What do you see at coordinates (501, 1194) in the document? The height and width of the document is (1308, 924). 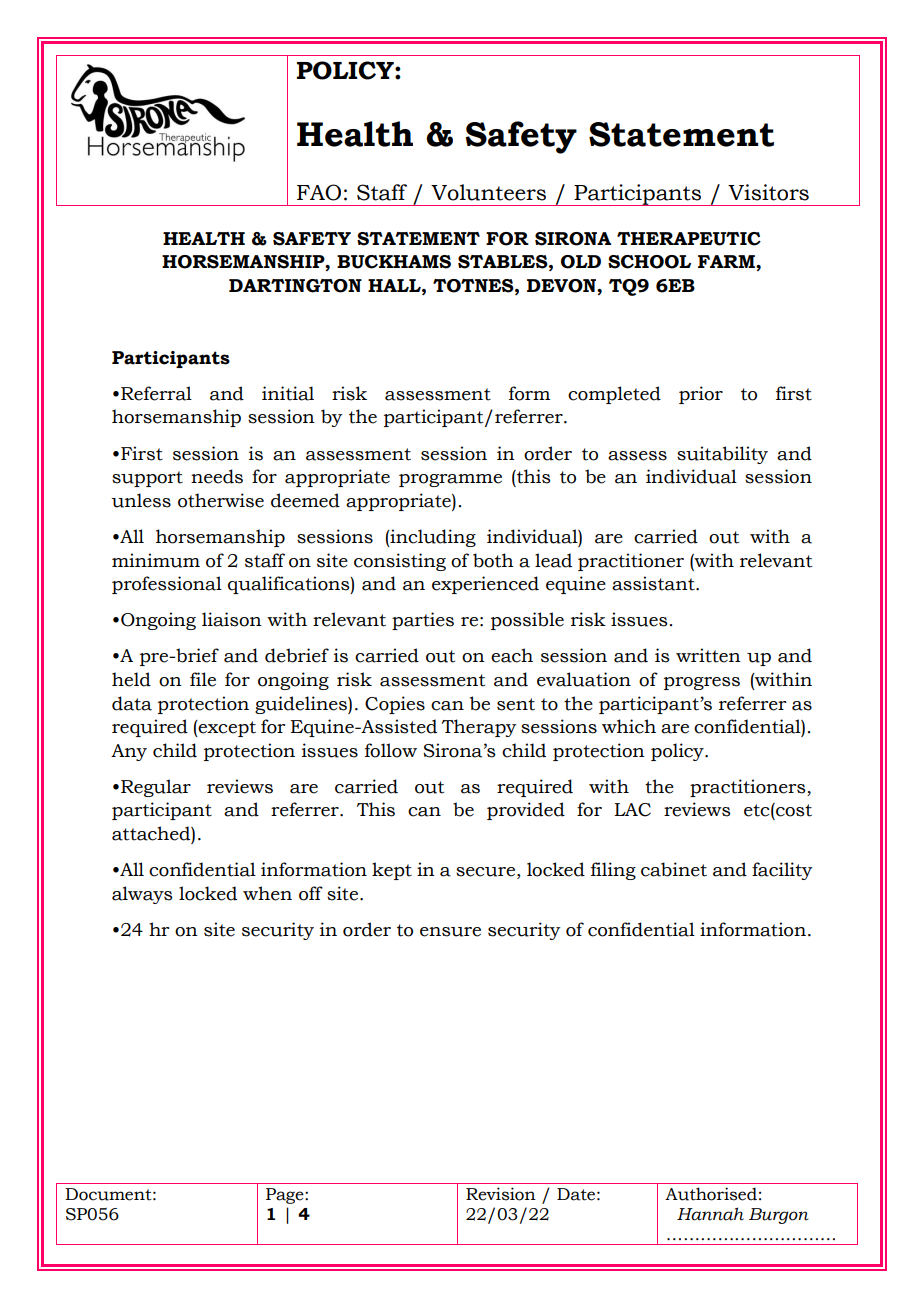 I see `Revision` at bounding box center [501, 1194].
